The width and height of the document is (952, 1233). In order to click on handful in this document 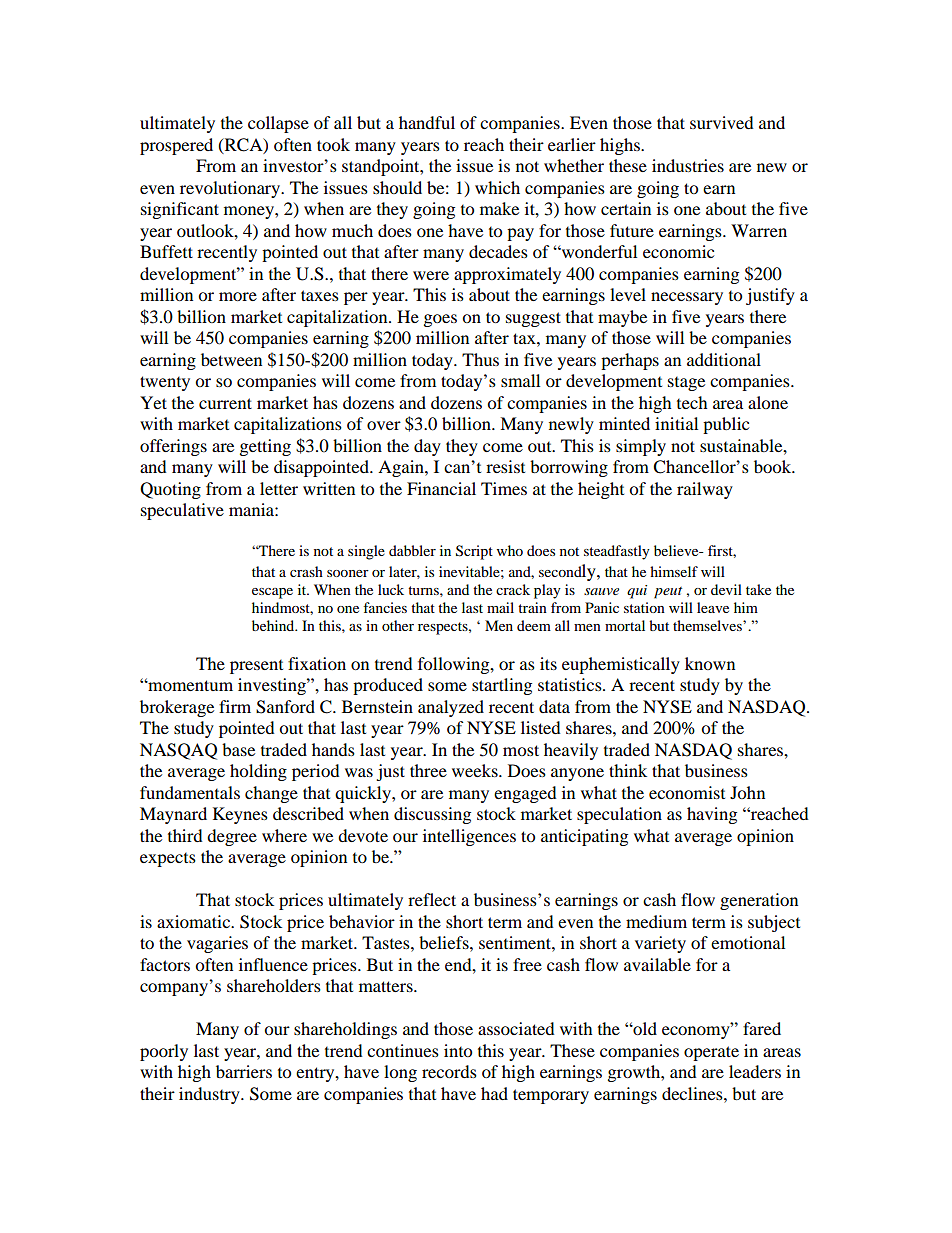, I will do `click(427, 122)`.
